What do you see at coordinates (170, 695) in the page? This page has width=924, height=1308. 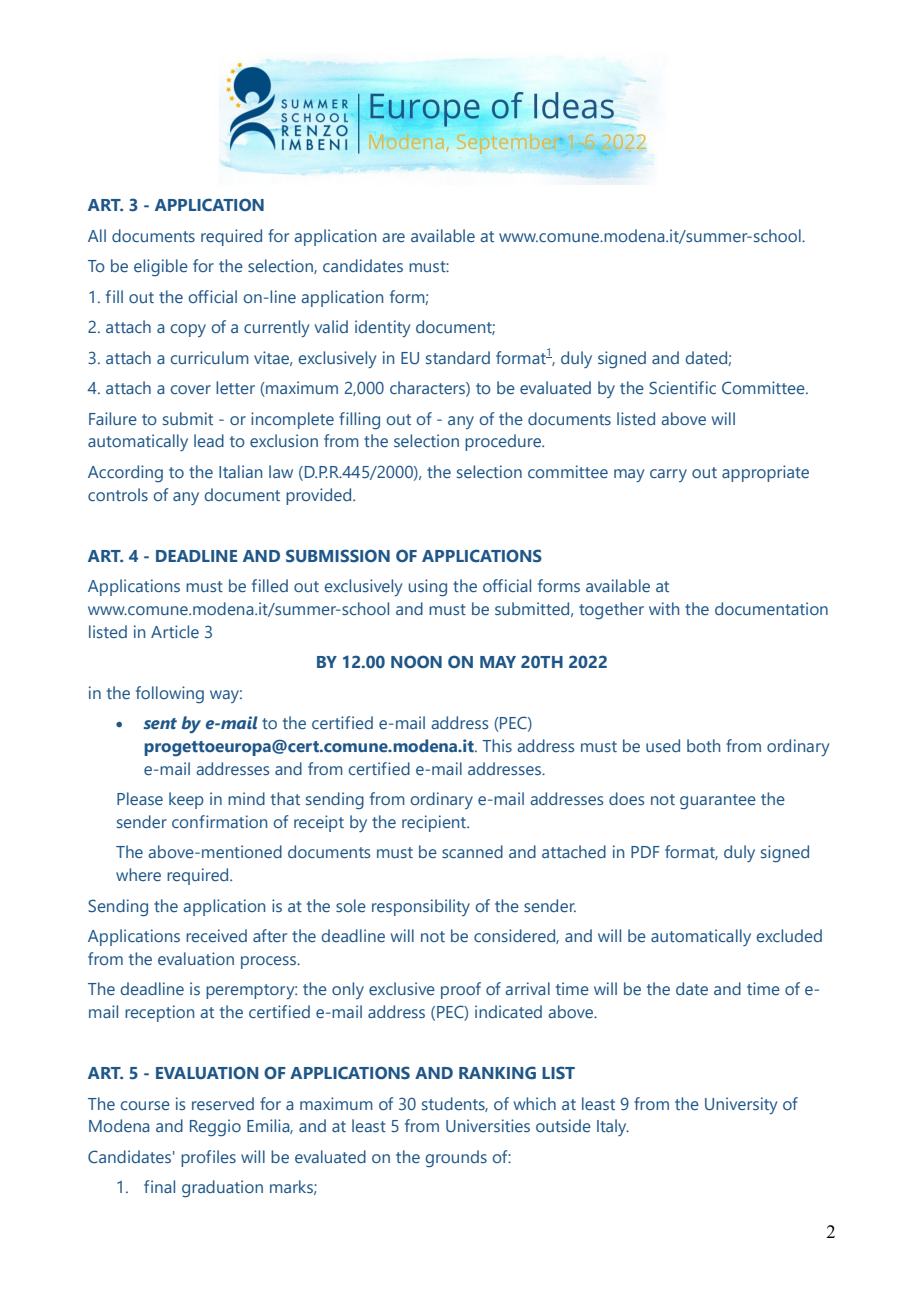 I see `following` at bounding box center [170, 695].
